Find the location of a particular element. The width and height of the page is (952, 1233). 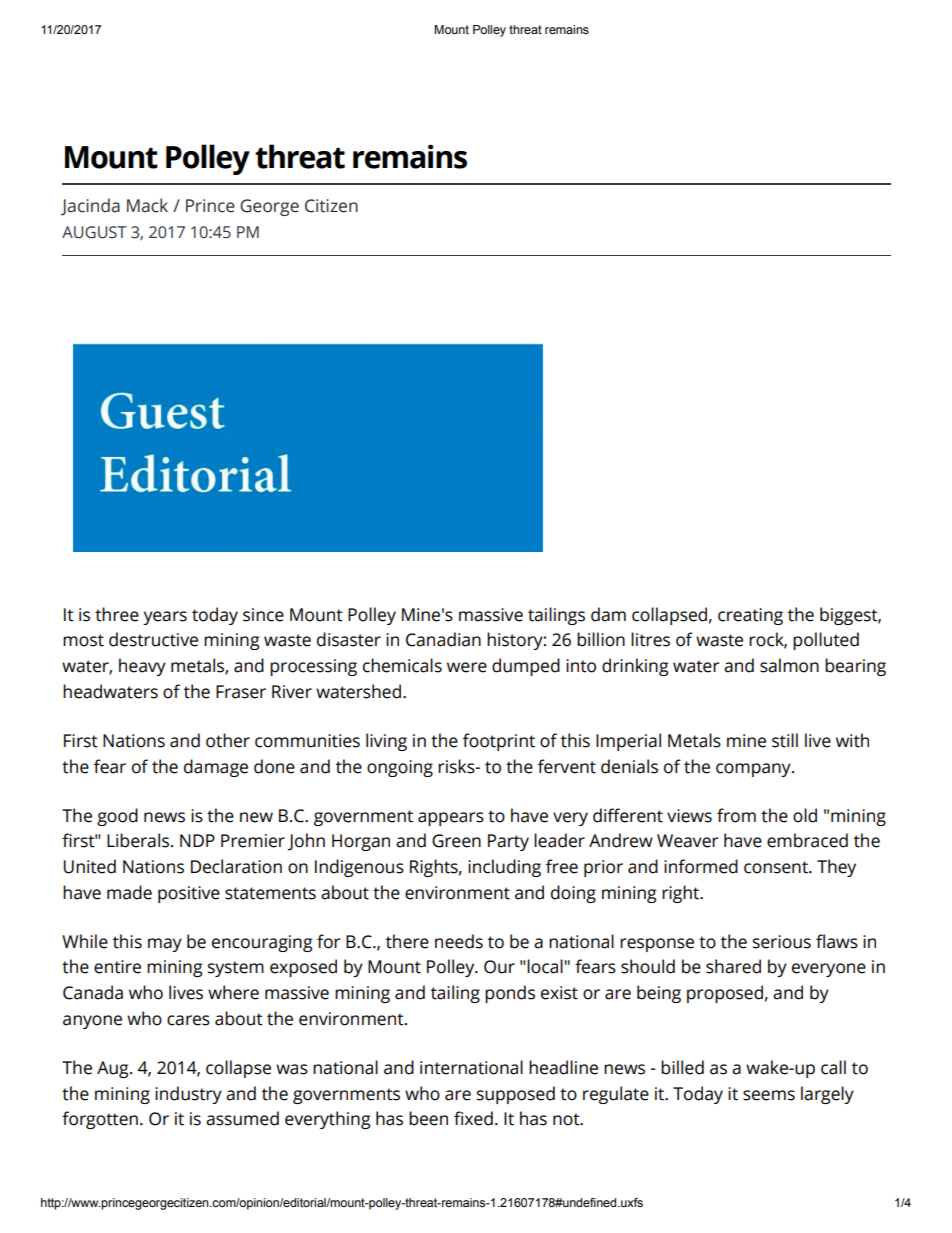

years is located at coordinates (165, 618).
